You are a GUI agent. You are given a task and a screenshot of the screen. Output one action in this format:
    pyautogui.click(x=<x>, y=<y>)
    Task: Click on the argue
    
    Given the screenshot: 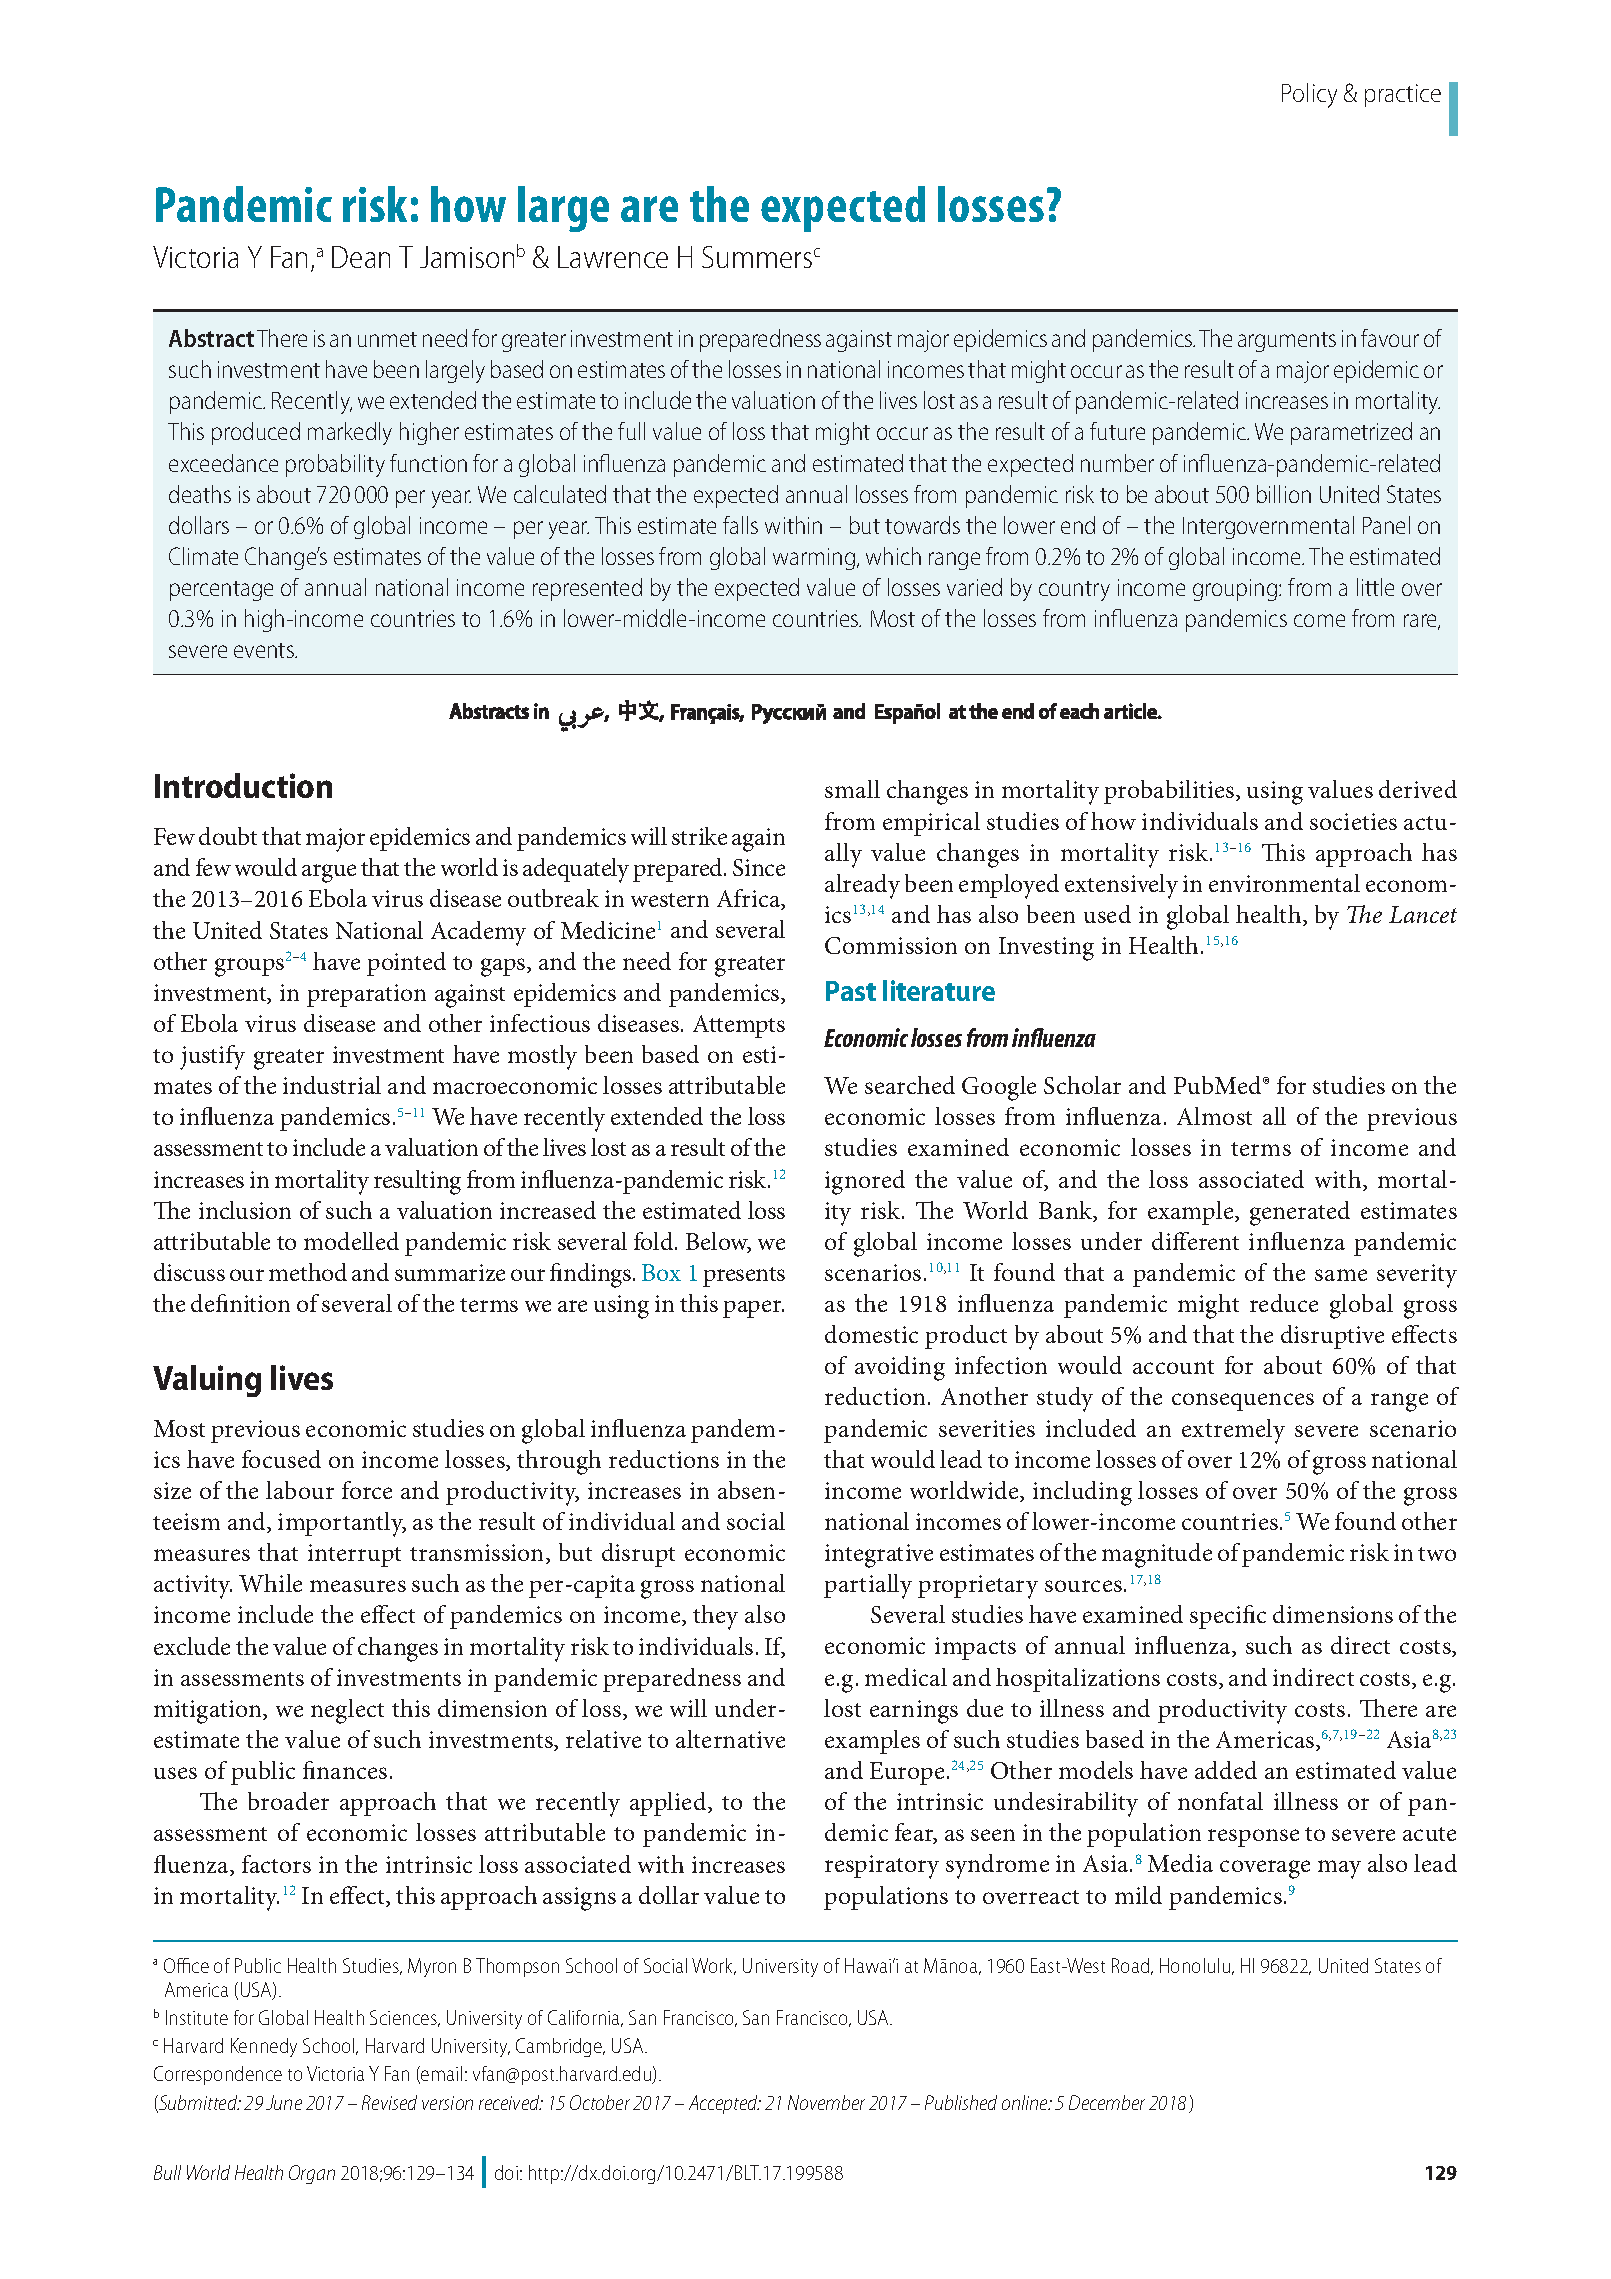 What is the action you would take?
    pyautogui.click(x=329, y=873)
